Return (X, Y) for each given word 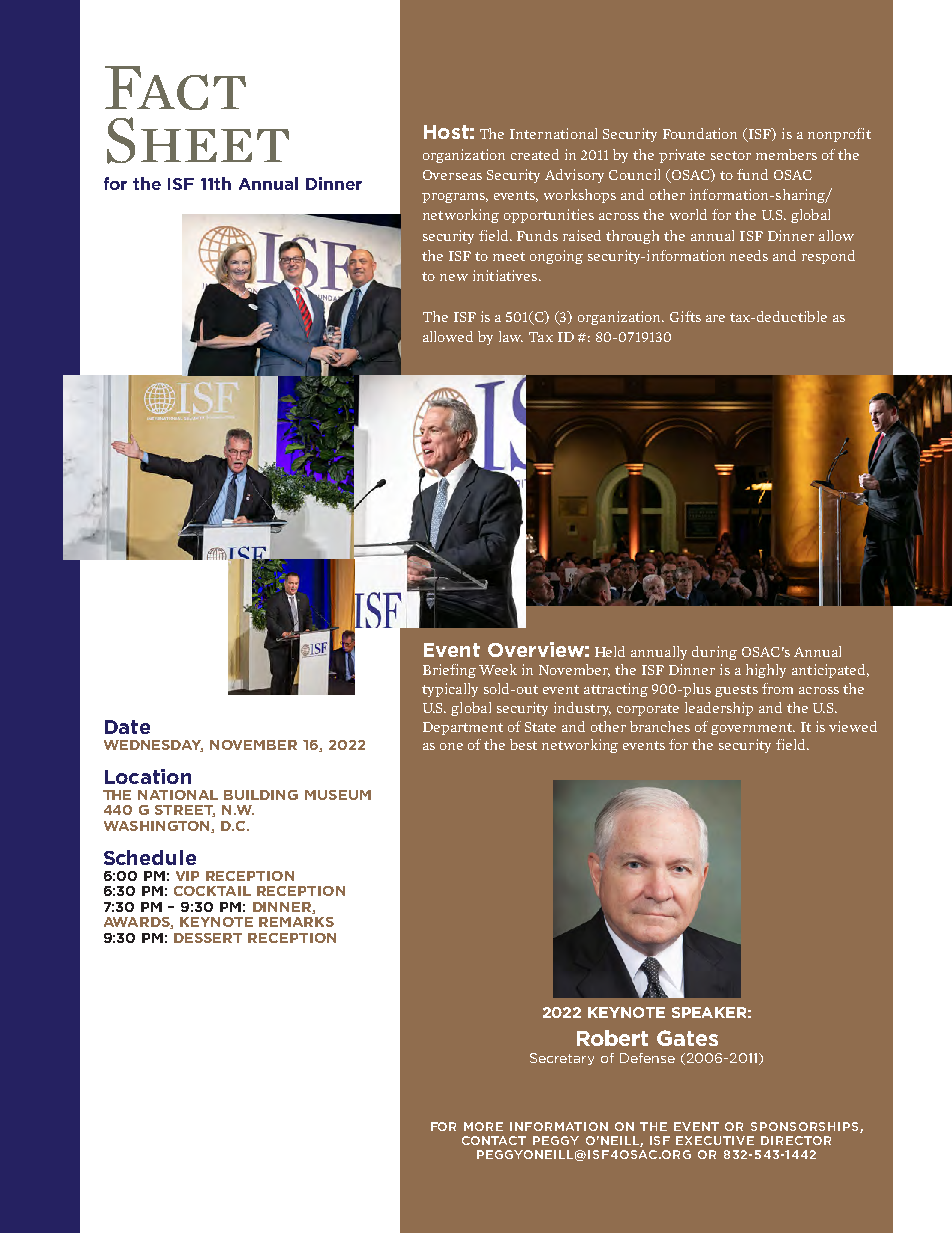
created (535, 154)
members (786, 154)
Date (127, 727)
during (714, 653)
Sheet (198, 140)
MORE (483, 1126)
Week (498, 669)
